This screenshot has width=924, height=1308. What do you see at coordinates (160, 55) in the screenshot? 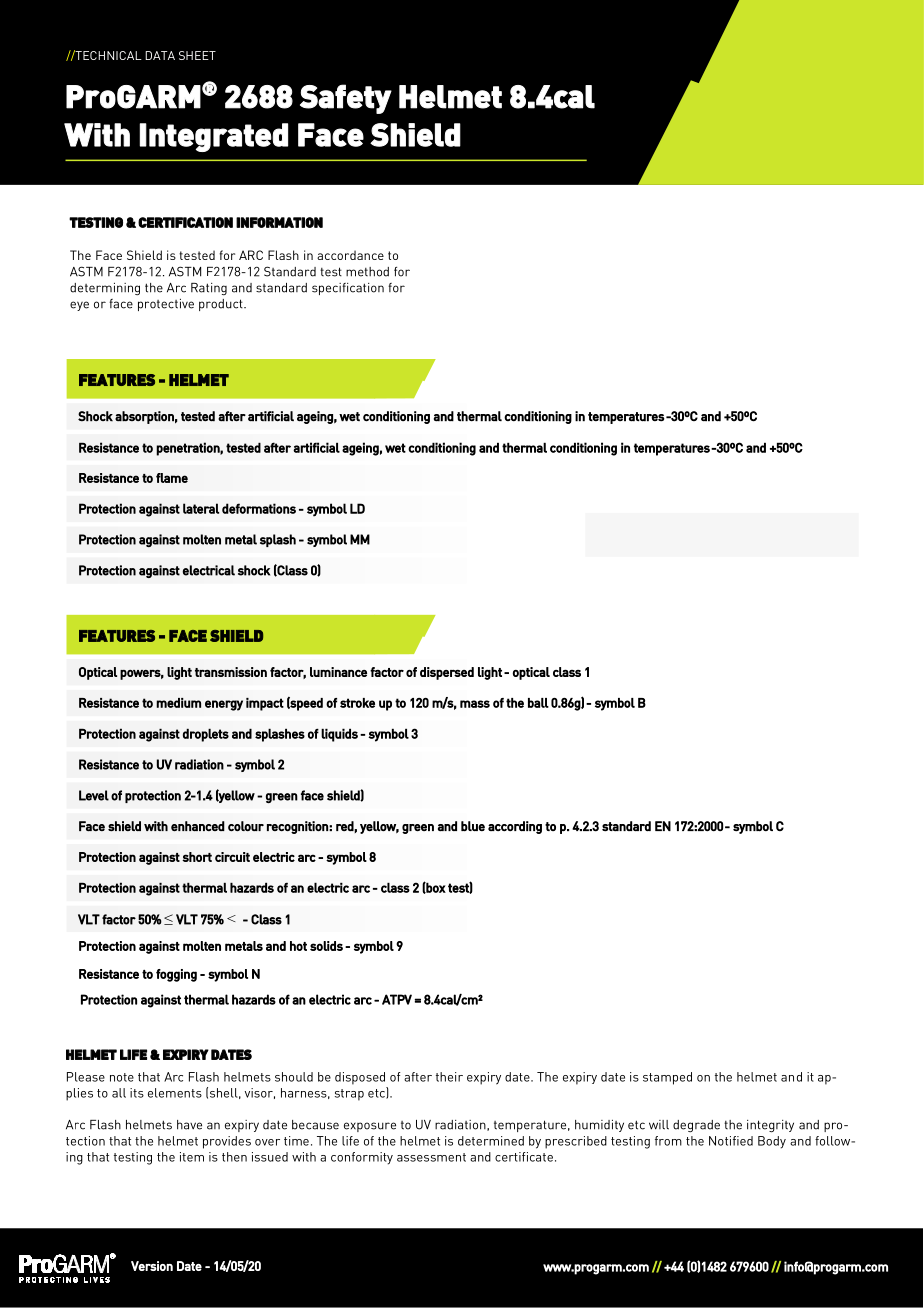
I see `DATA` at bounding box center [160, 55].
